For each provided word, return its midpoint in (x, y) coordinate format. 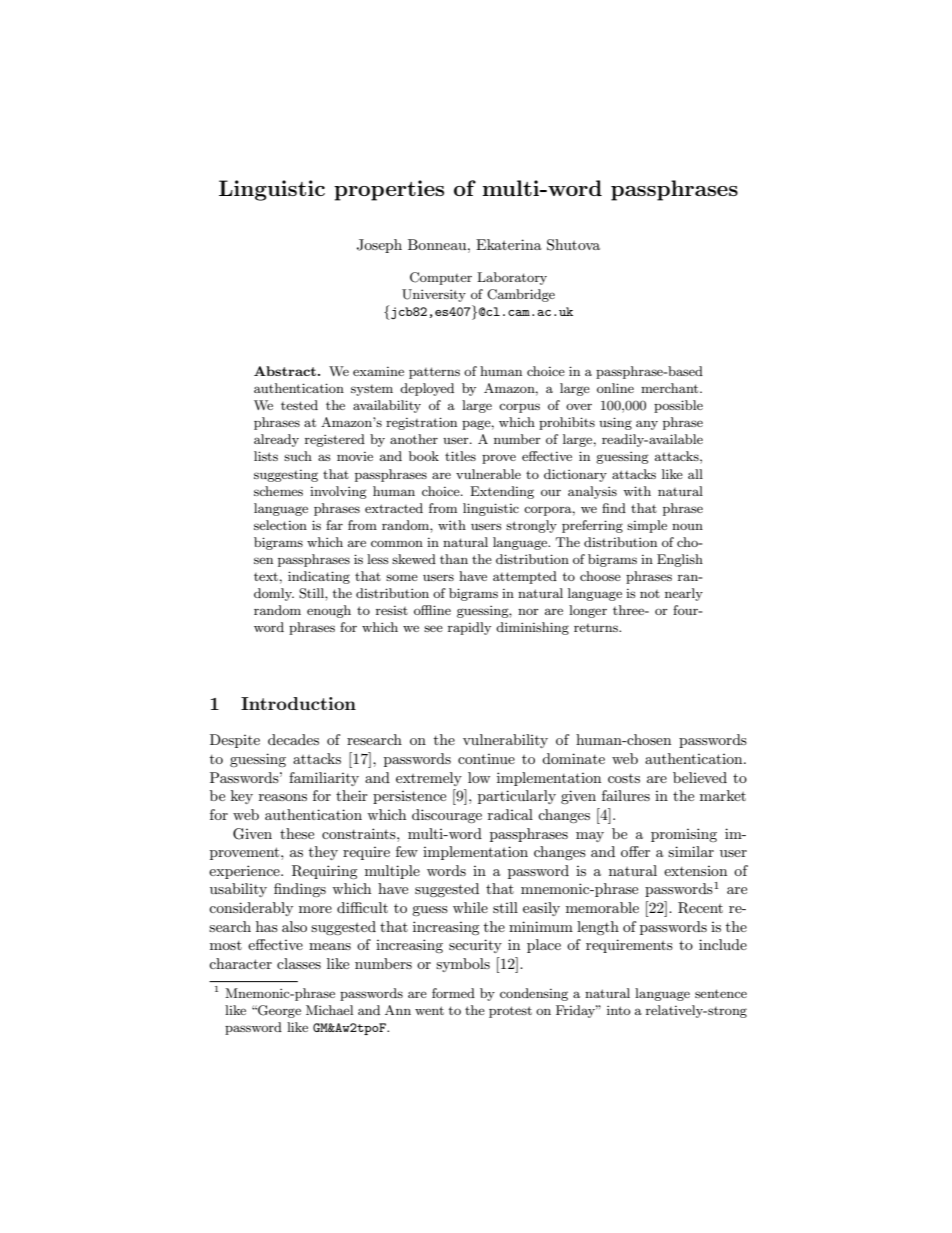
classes (299, 963)
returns (597, 628)
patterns (434, 373)
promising (684, 835)
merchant (671, 388)
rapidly (469, 628)
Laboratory (512, 278)
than (454, 559)
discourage (447, 816)
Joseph (379, 246)
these (297, 833)
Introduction (298, 703)
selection (280, 525)
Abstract (285, 371)
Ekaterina (509, 244)
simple (647, 526)
